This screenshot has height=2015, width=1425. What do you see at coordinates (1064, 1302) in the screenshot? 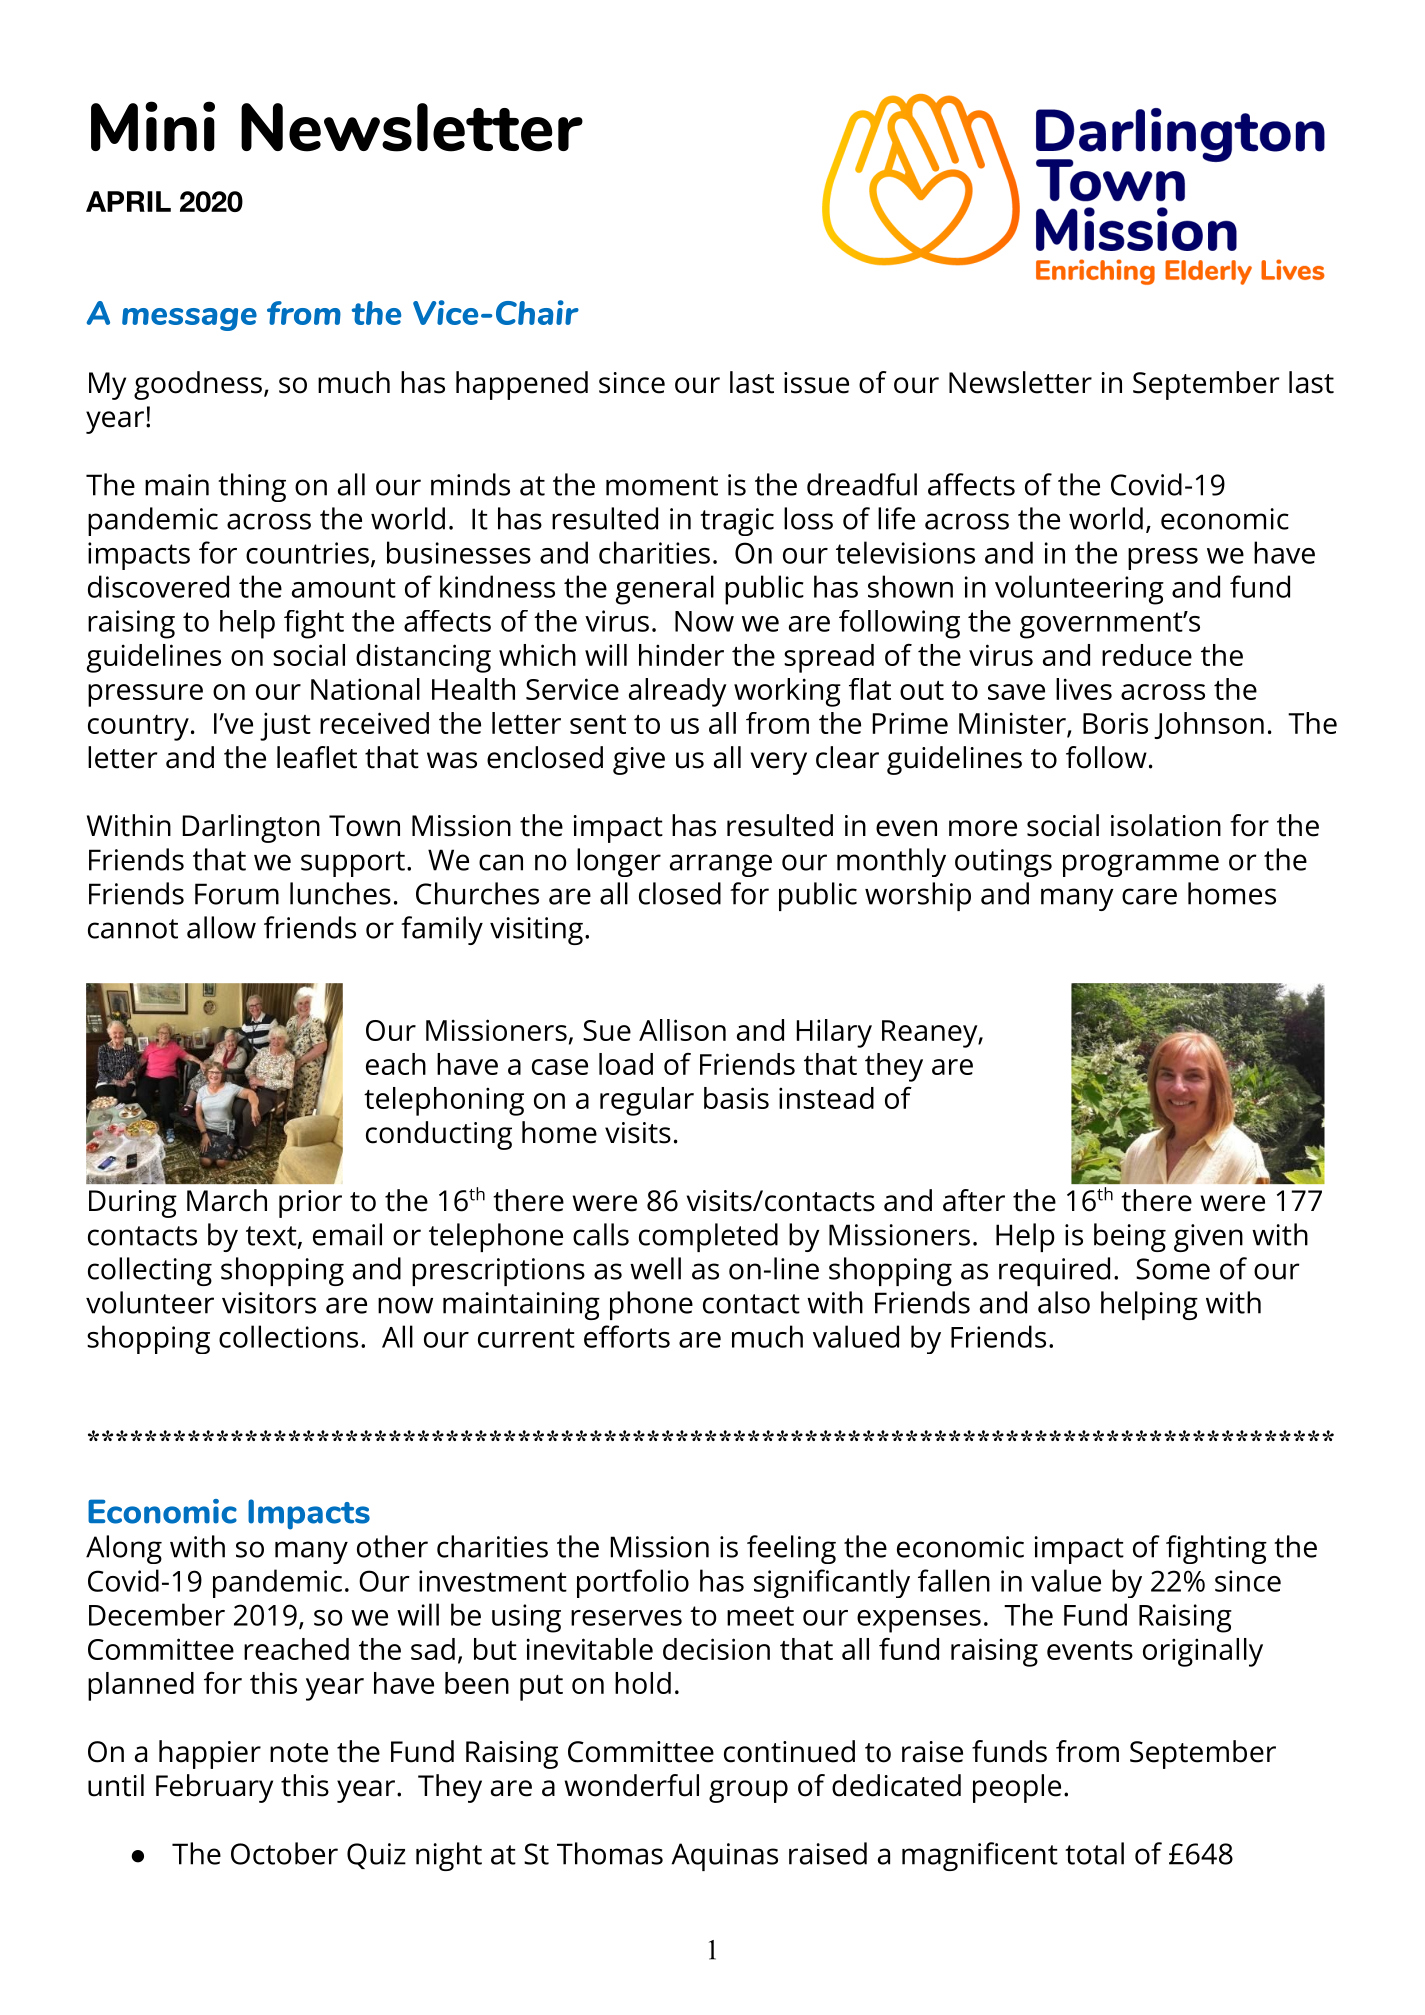
I see `also` at bounding box center [1064, 1302].
